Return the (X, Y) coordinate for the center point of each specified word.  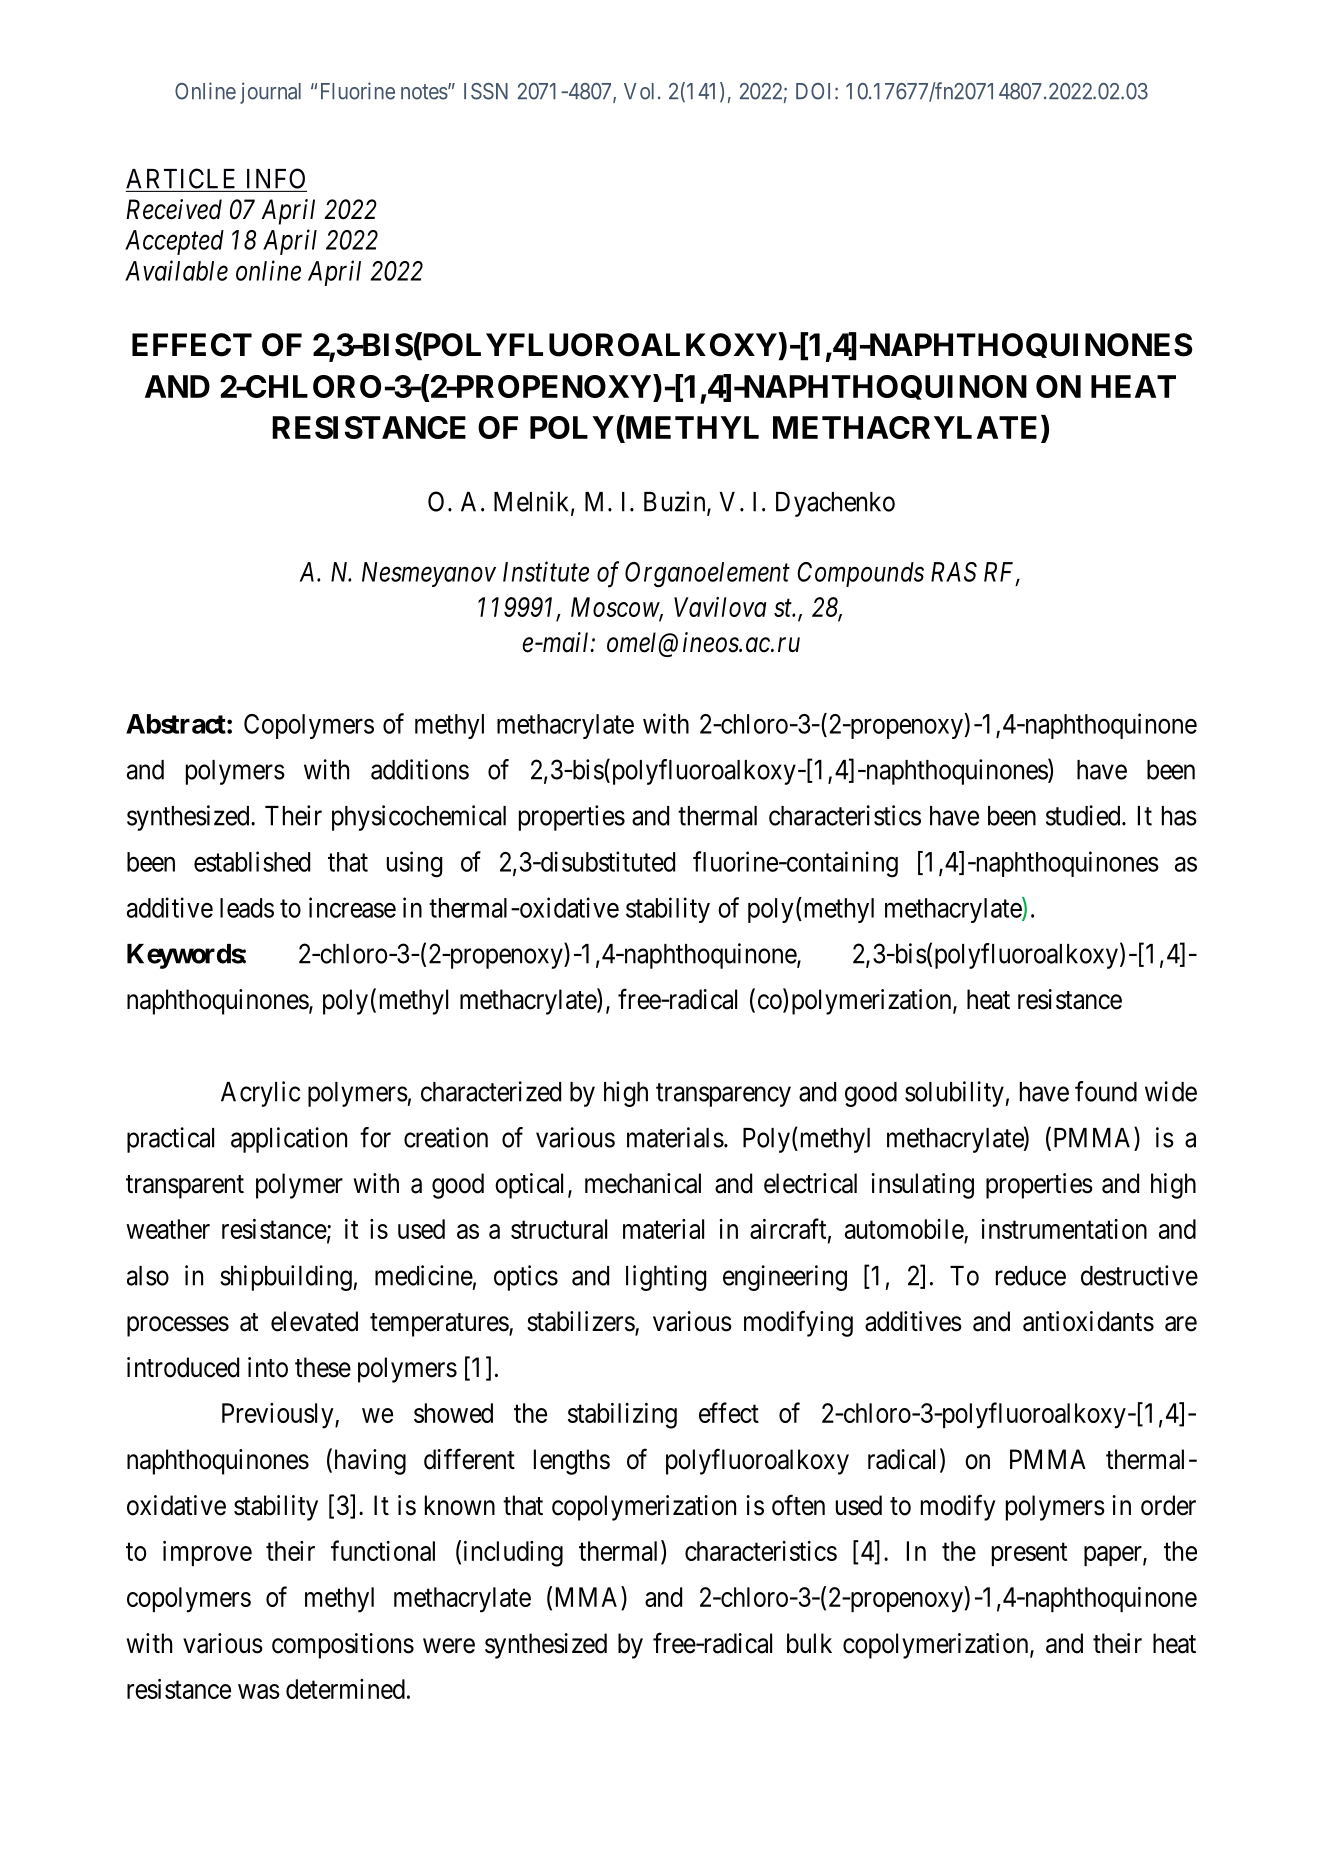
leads (247, 908)
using (414, 864)
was (259, 1691)
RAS (954, 572)
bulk (809, 1643)
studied (1084, 815)
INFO (276, 178)
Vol (641, 91)
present (1029, 1554)
